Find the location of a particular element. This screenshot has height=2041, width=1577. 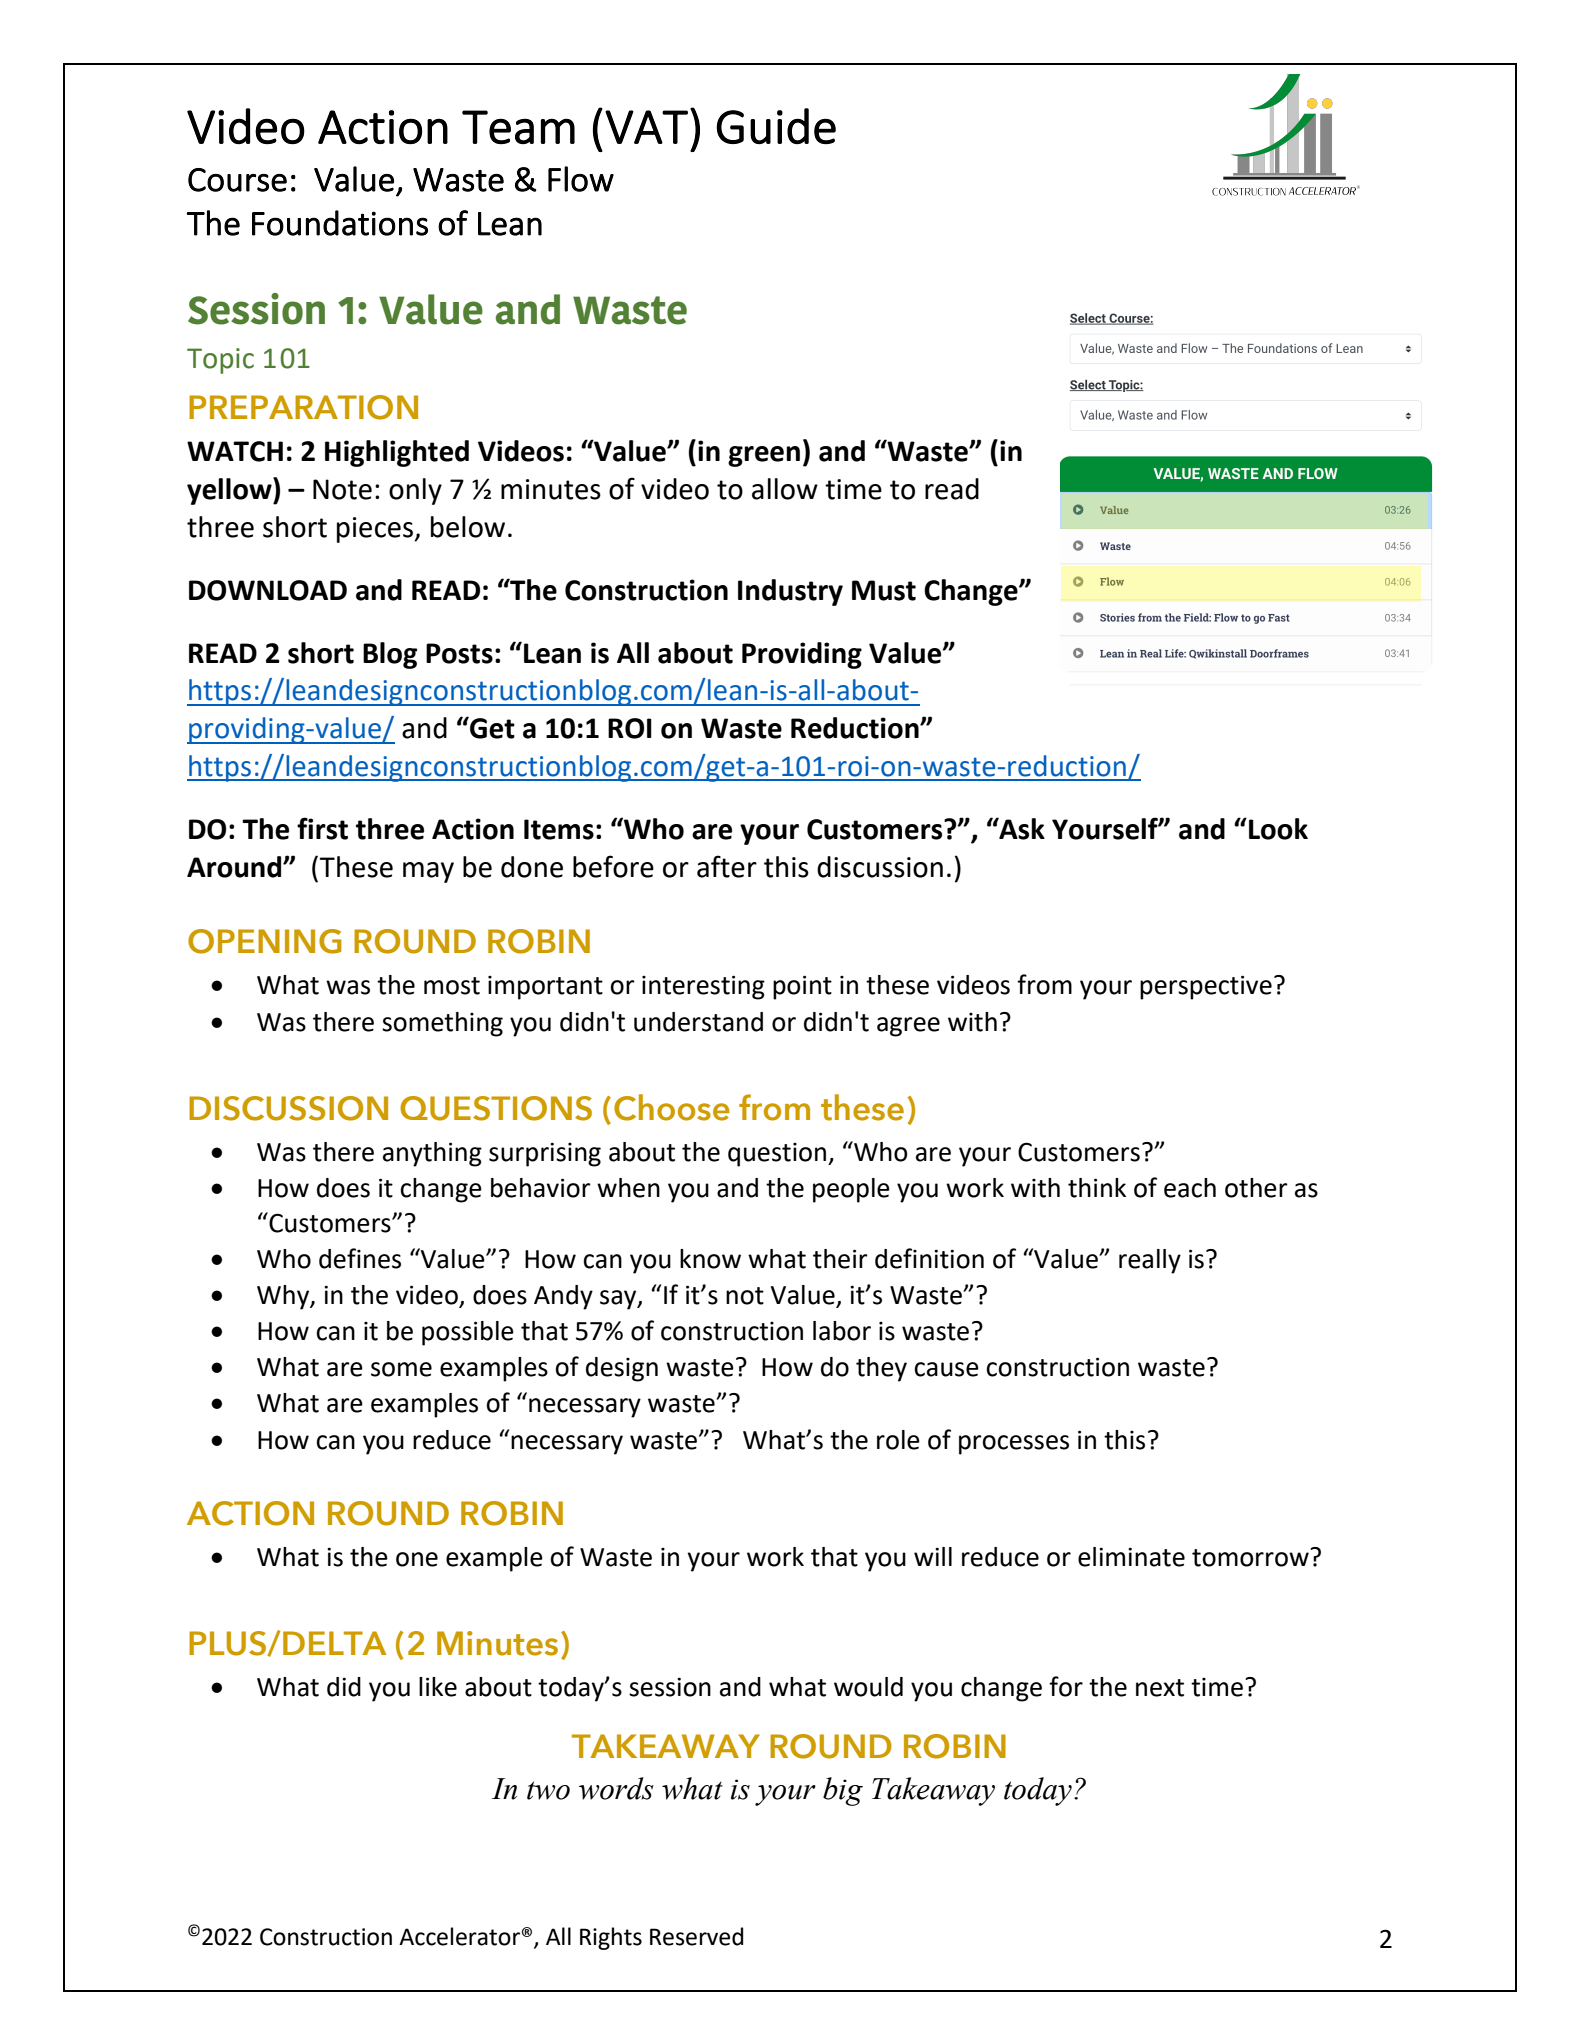

Must is located at coordinates (884, 590).
